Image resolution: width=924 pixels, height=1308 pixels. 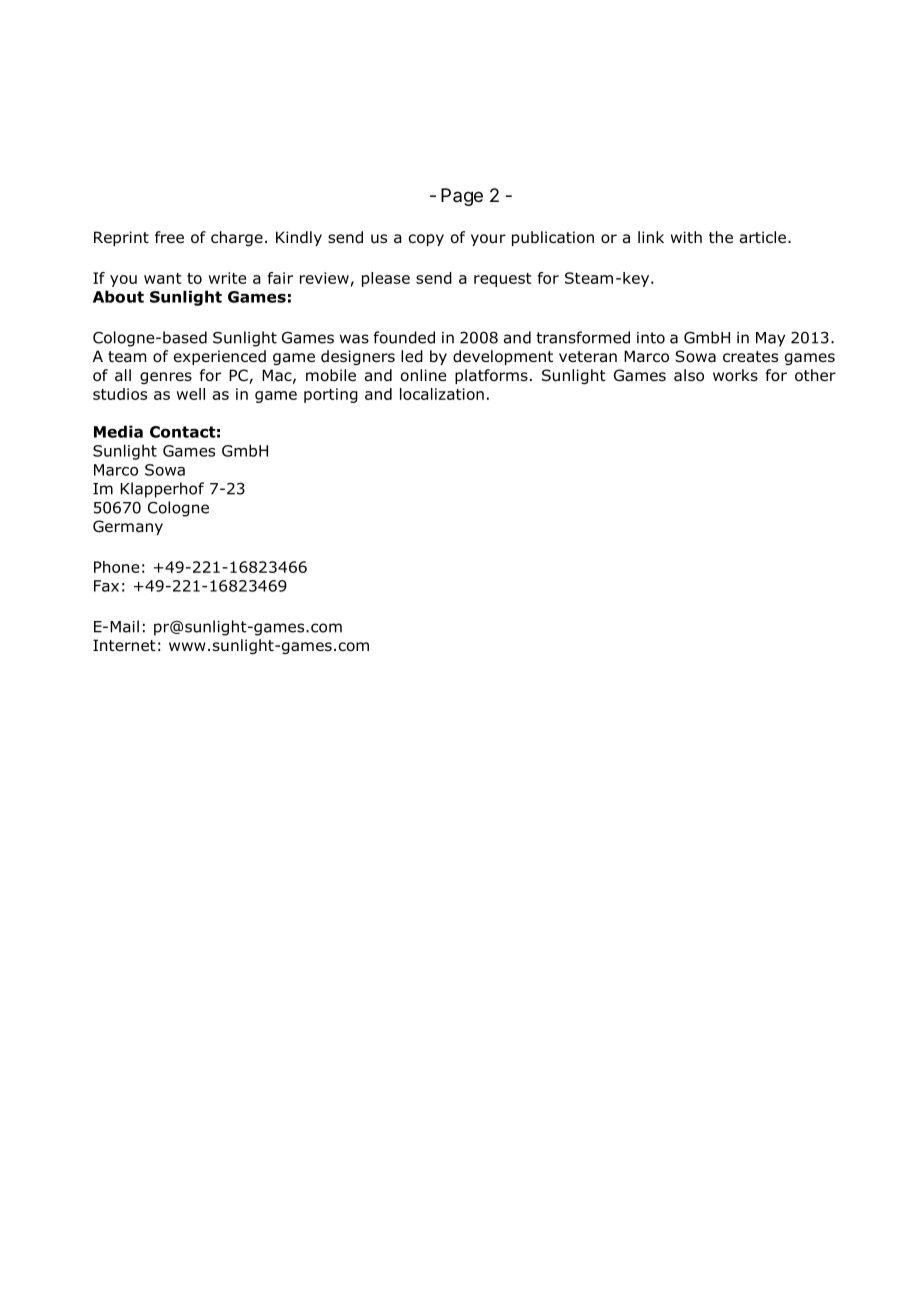 What do you see at coordinates (118, 431) in the page?
I see `Media` at bounding box center [118, 431].
